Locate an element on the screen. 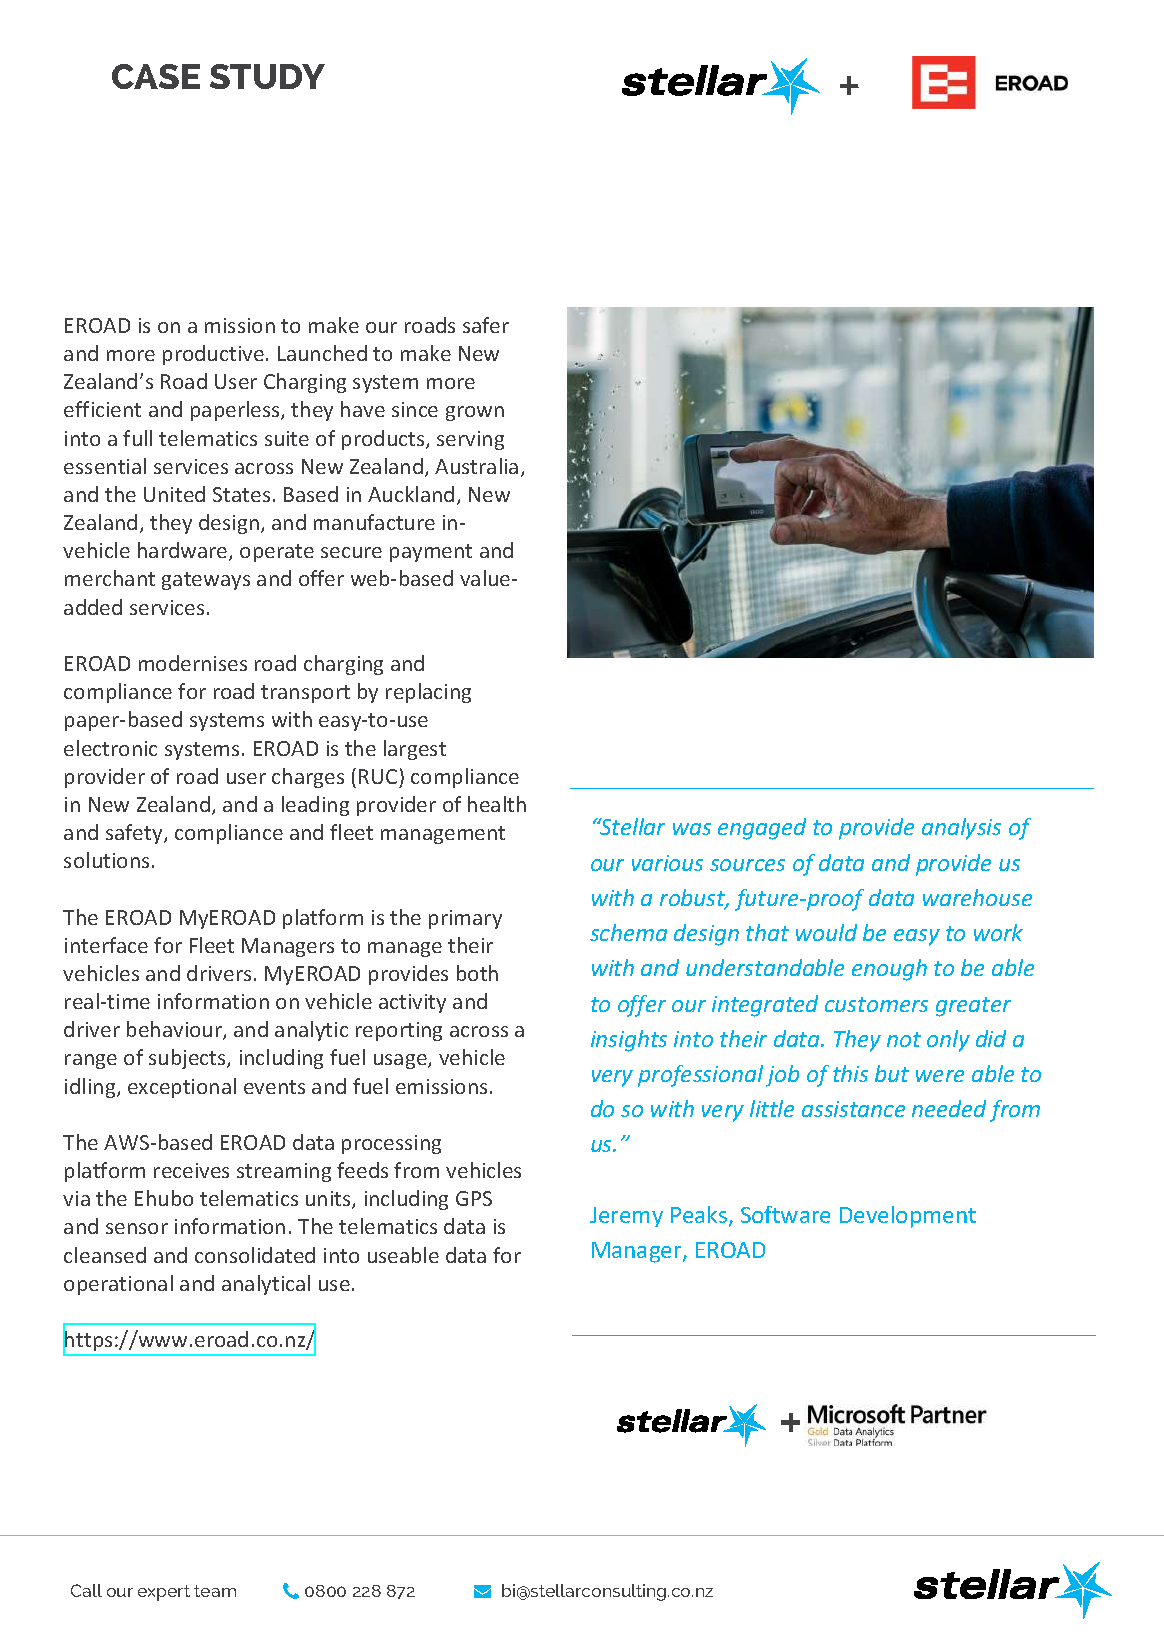  CASE is located at coordinates (156, 76).
